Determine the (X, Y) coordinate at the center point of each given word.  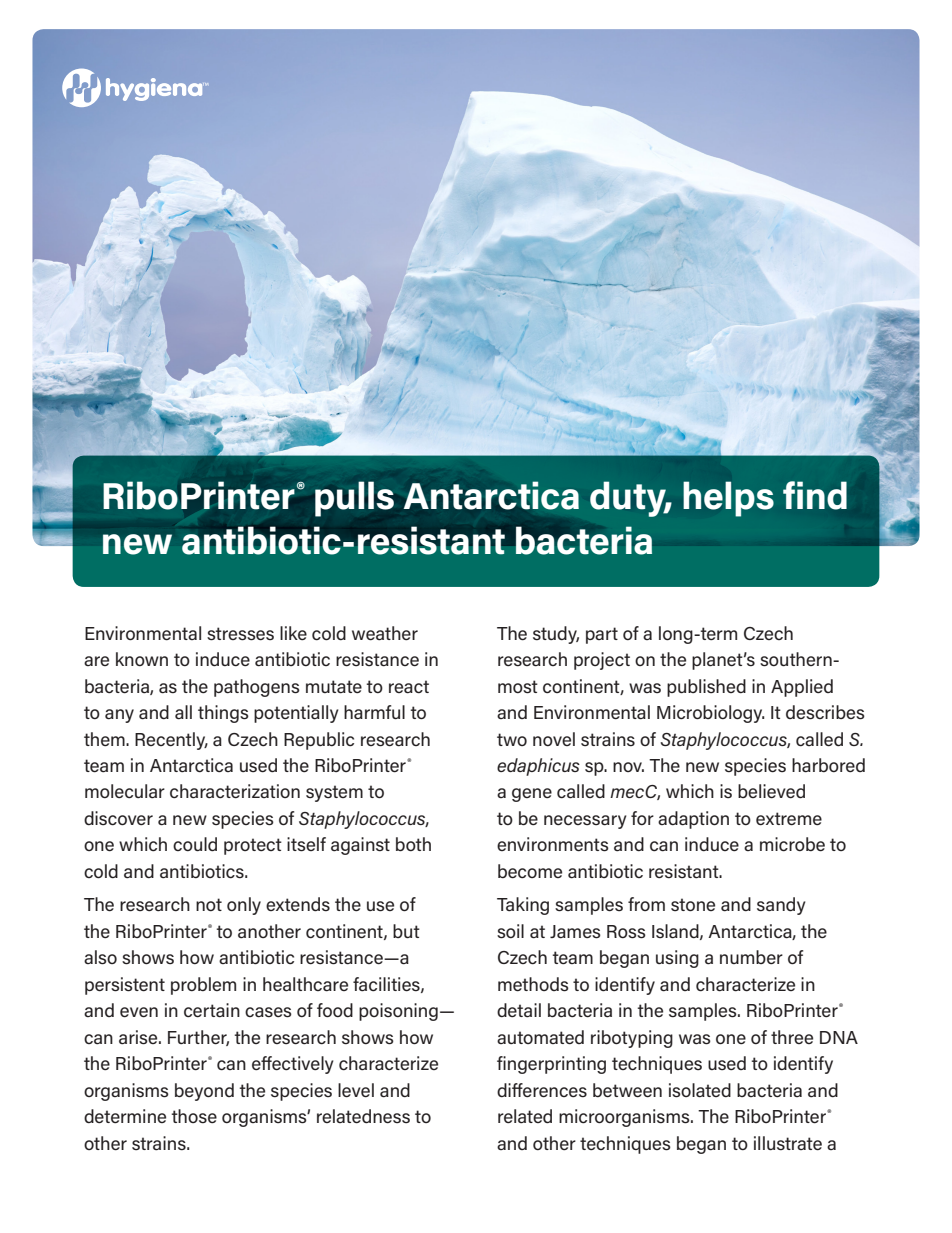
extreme (789, 819)
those (194, 1116)
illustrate (788, 1143)
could (195, 844)
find (815, 495)
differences (542, 1090)
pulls (354, 499)
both (413, 844)
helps (728, 499)
